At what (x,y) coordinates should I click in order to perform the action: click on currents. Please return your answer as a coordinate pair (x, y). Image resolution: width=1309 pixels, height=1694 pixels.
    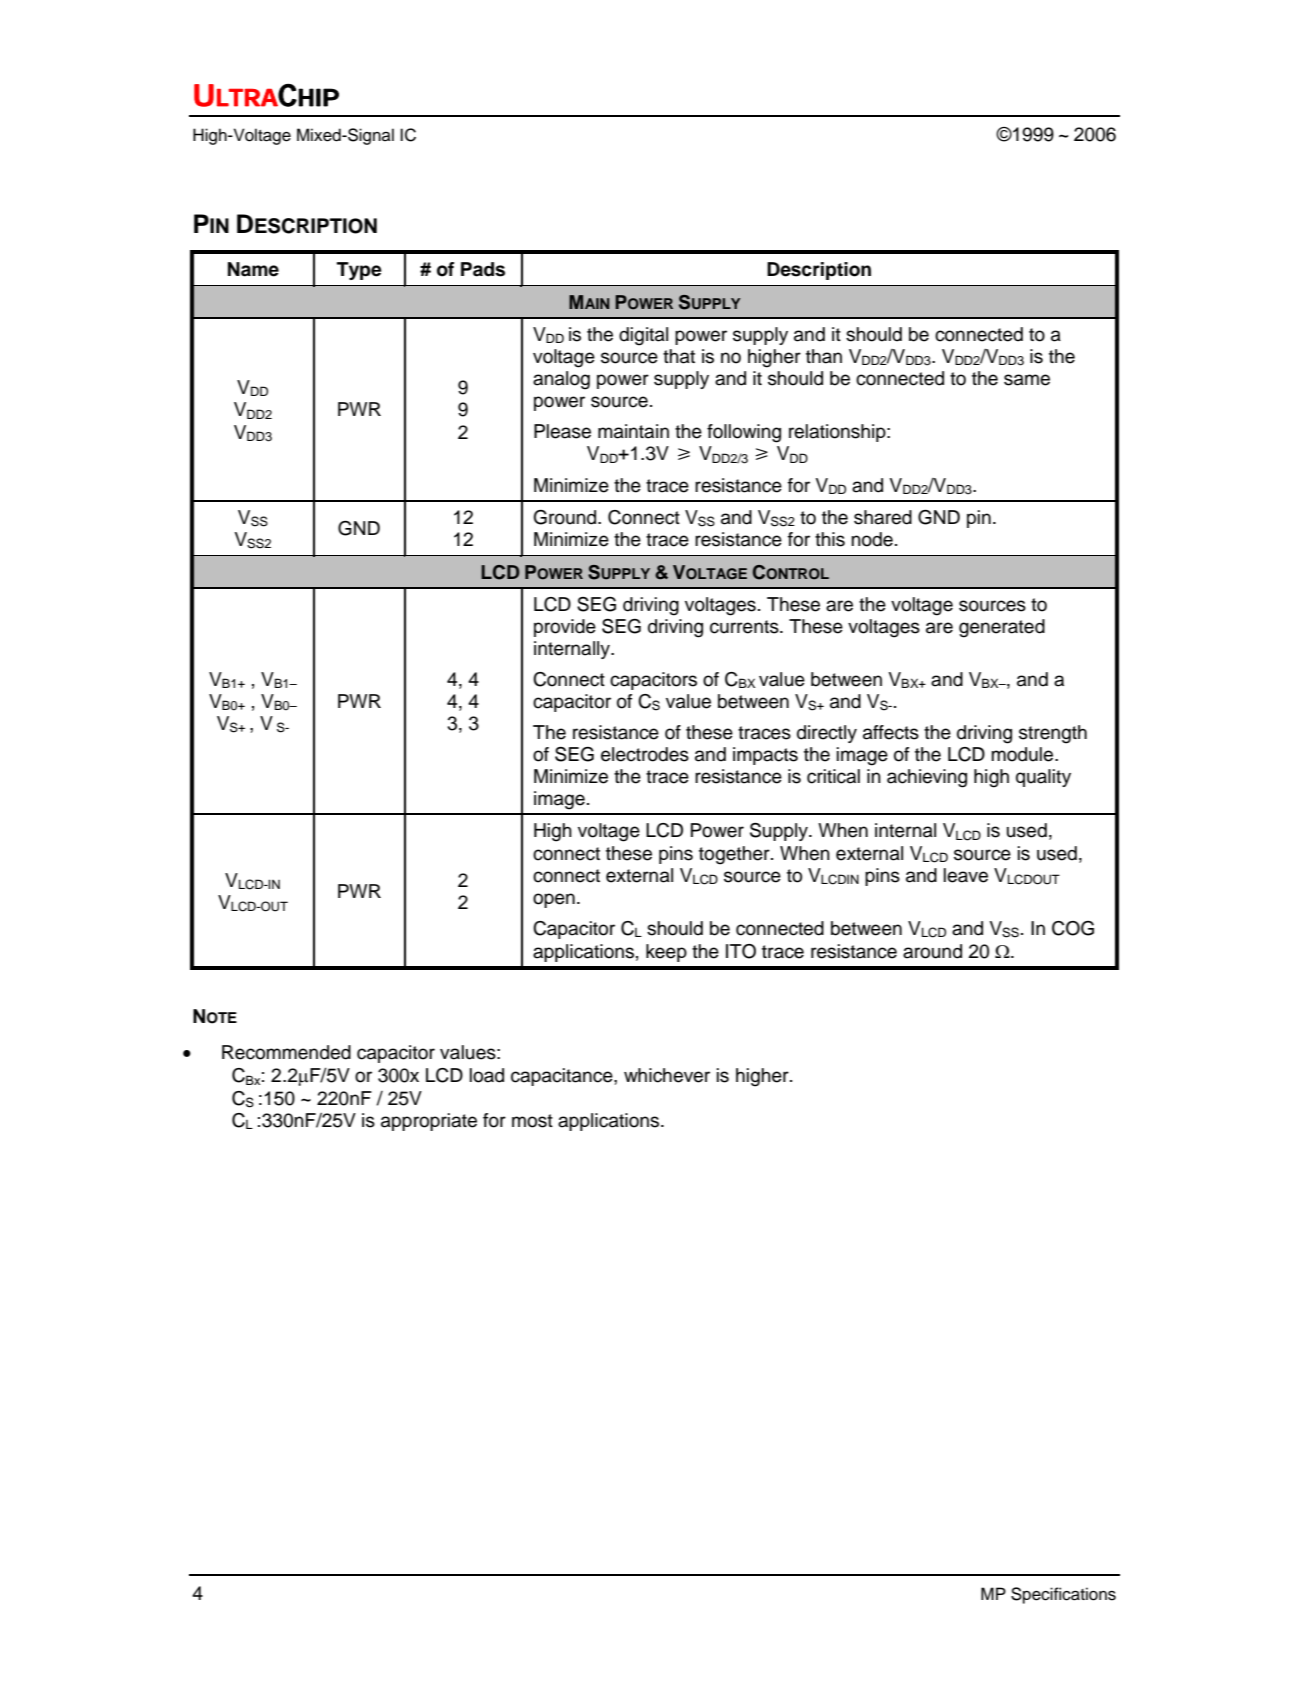
    Looking at the image, I should click on (745, 627).
